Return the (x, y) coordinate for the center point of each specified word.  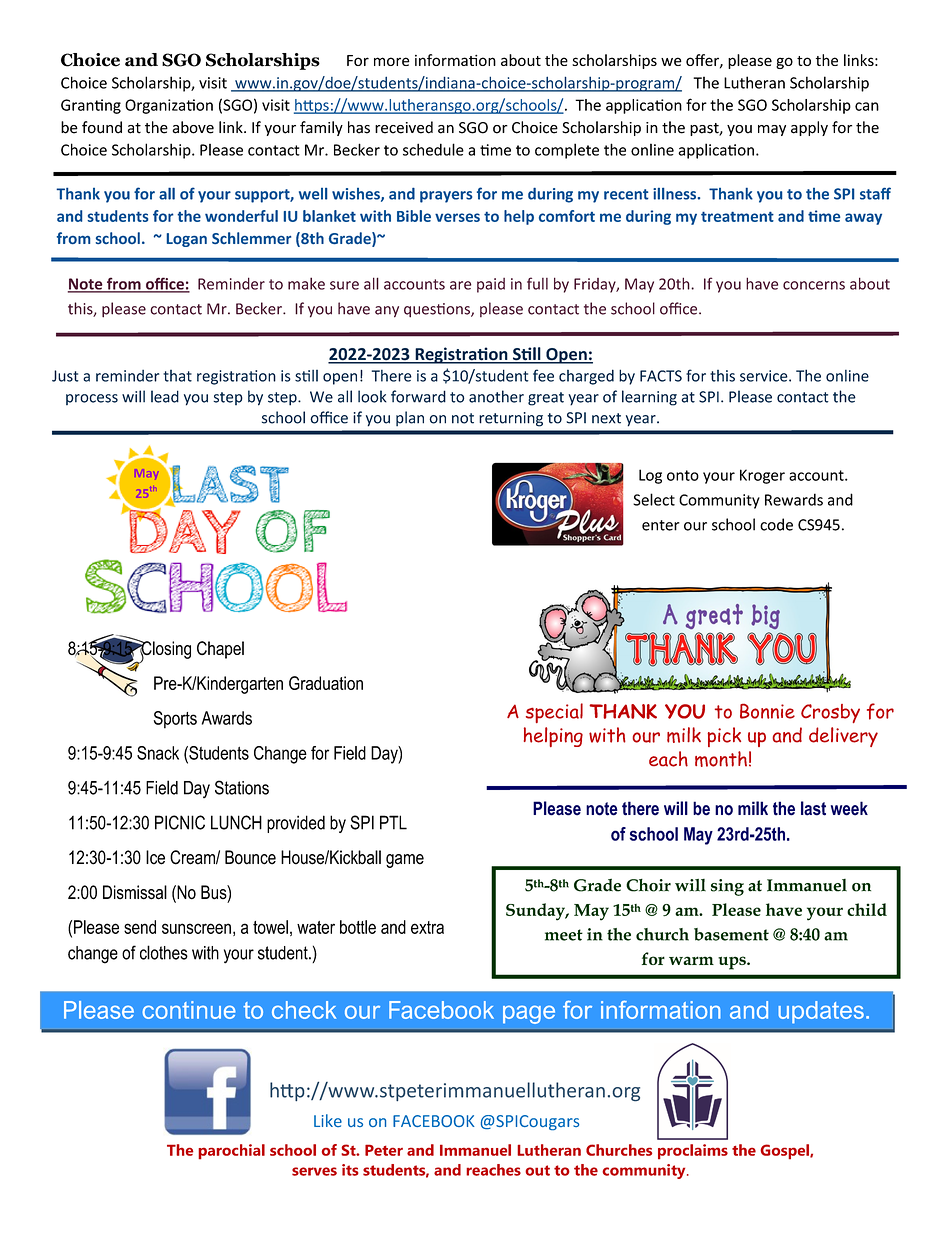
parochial (231, 1152)
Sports (175, 720)
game (405, 861)
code (776, 524)
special (554, 713)
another (496, 396)
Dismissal (135, 892)
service (765, 376)
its (350, 1170)
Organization (169, 106)
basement (731, 934)
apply (809, 128)
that (177, 376)
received (404, 127)
